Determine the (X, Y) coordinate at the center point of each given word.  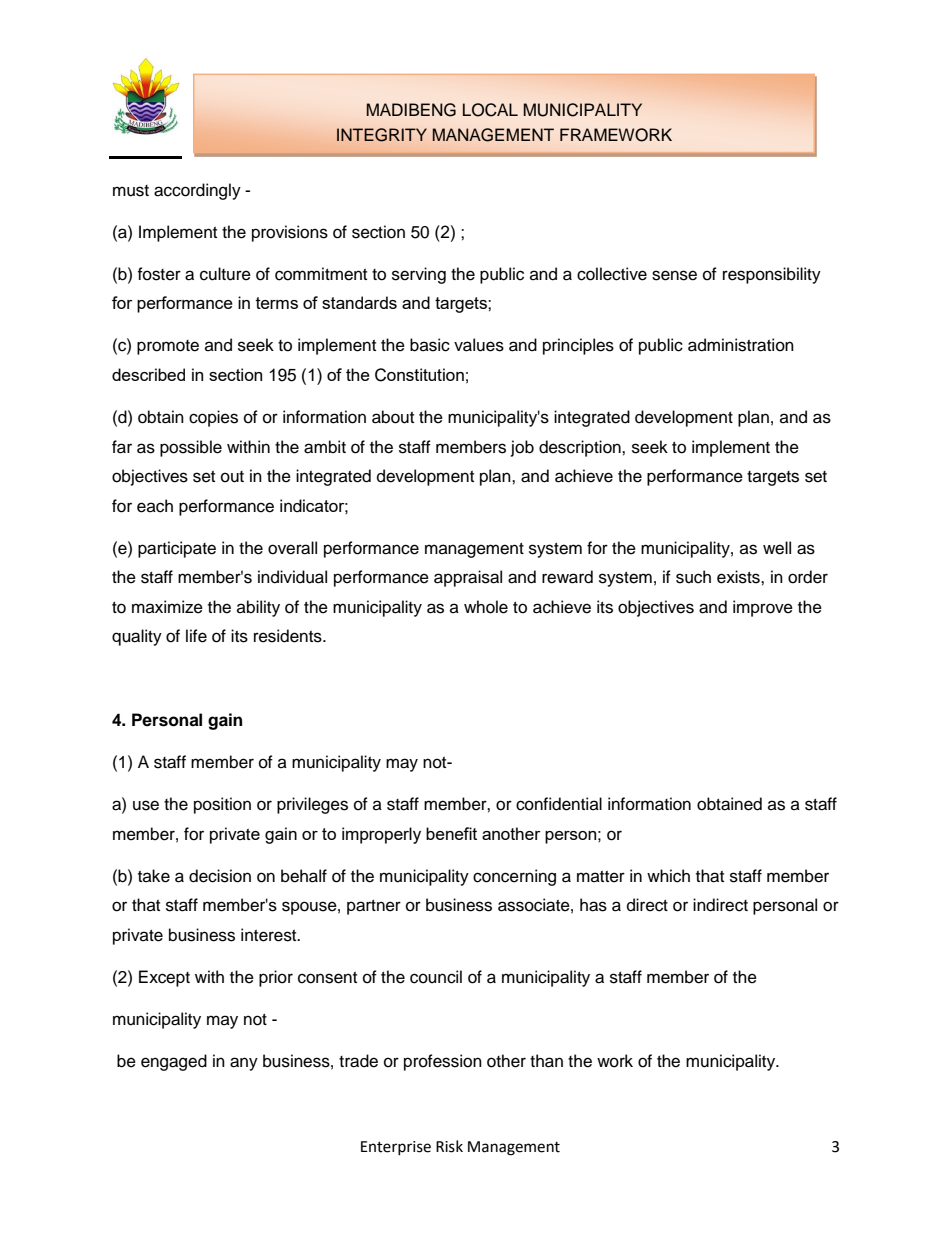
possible (191, 448)
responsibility (772, 275)
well (777, 548)
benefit (451, 833)
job (522, 448)
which (668, 876)
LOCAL (490, 110)
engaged (174, 1062)
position (222, 805)
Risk (449, 1146)
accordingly (197, 191)
